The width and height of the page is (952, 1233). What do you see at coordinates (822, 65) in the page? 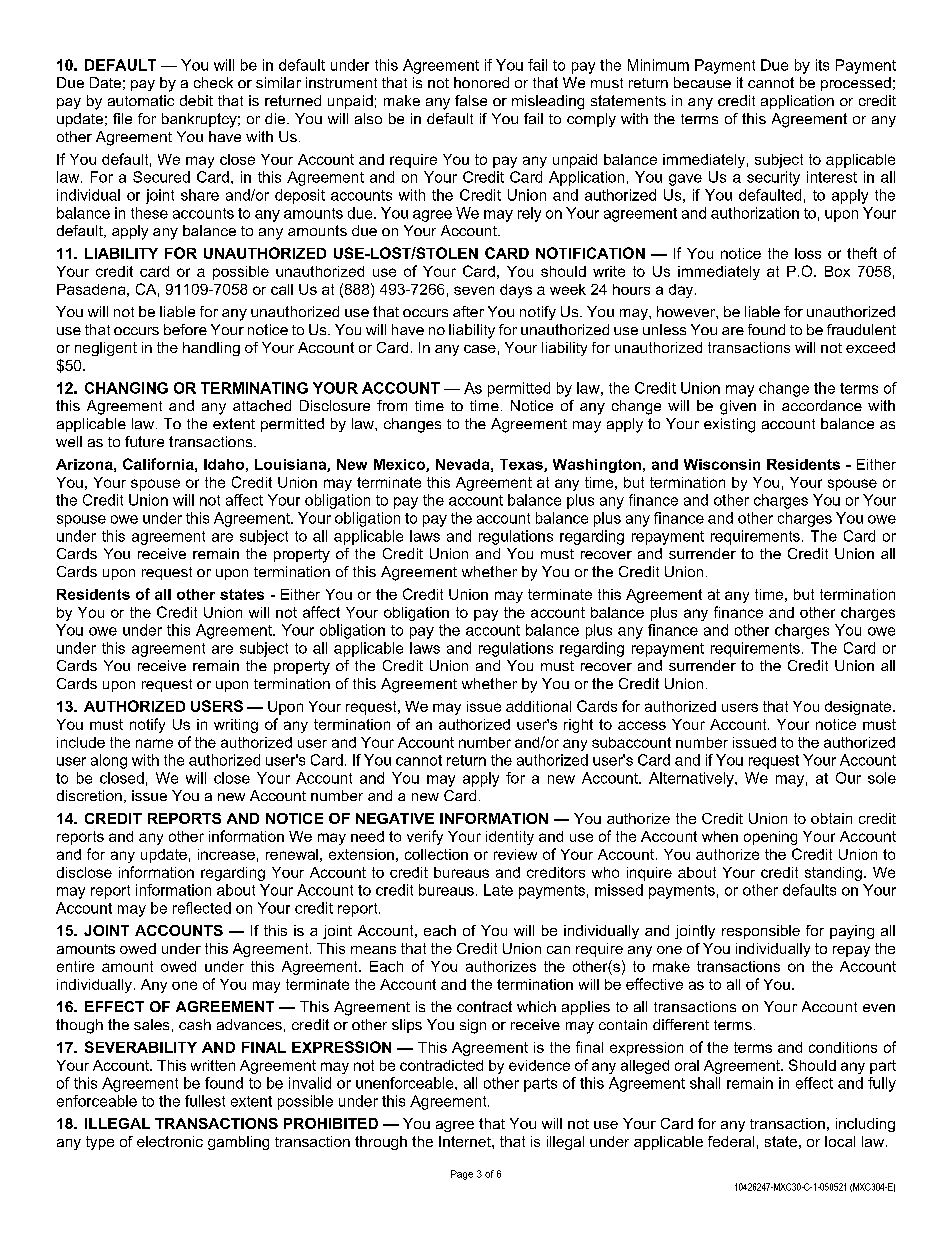
I see `its` at bounding box center [822, 65].
